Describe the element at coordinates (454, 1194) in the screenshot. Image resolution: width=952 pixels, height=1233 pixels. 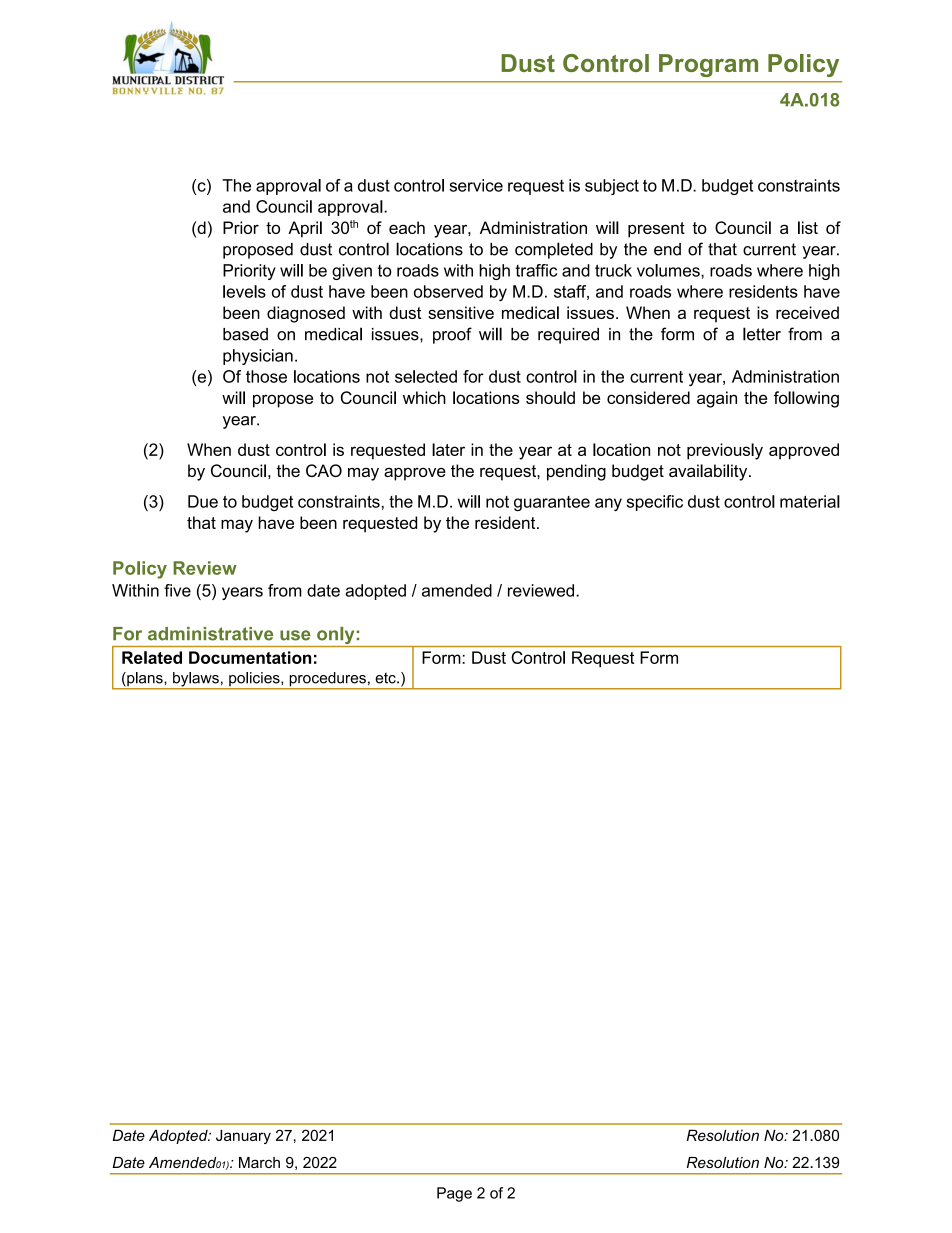
I see `Page` at that location.
